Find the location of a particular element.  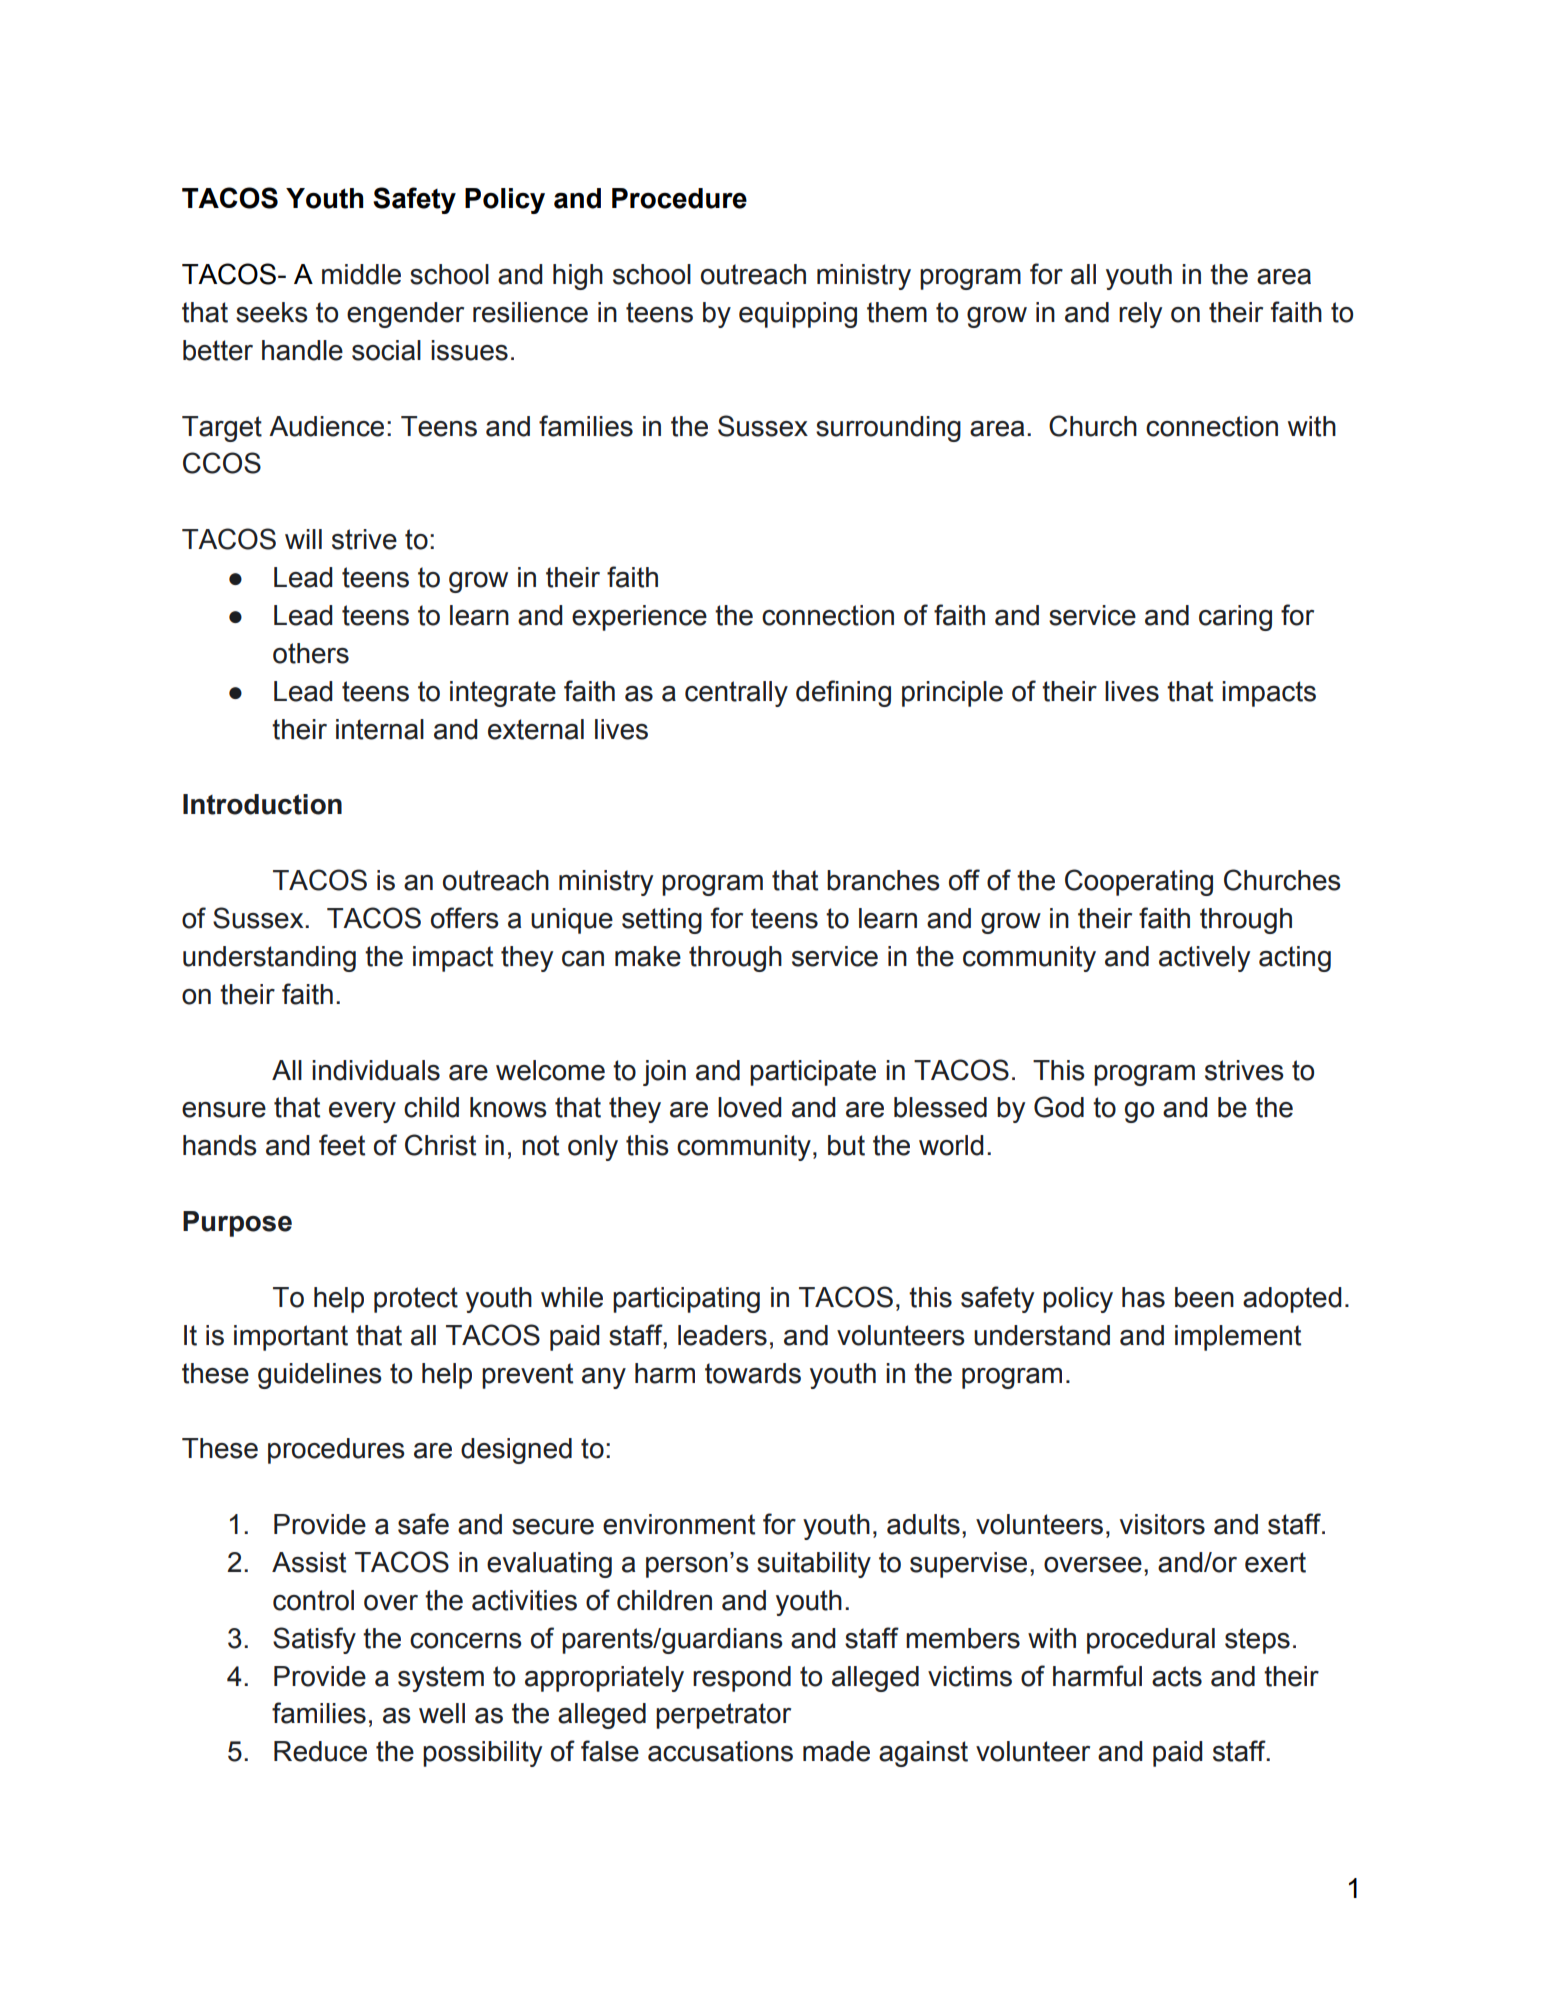

individuals is located at coordinates (376, 1070).
